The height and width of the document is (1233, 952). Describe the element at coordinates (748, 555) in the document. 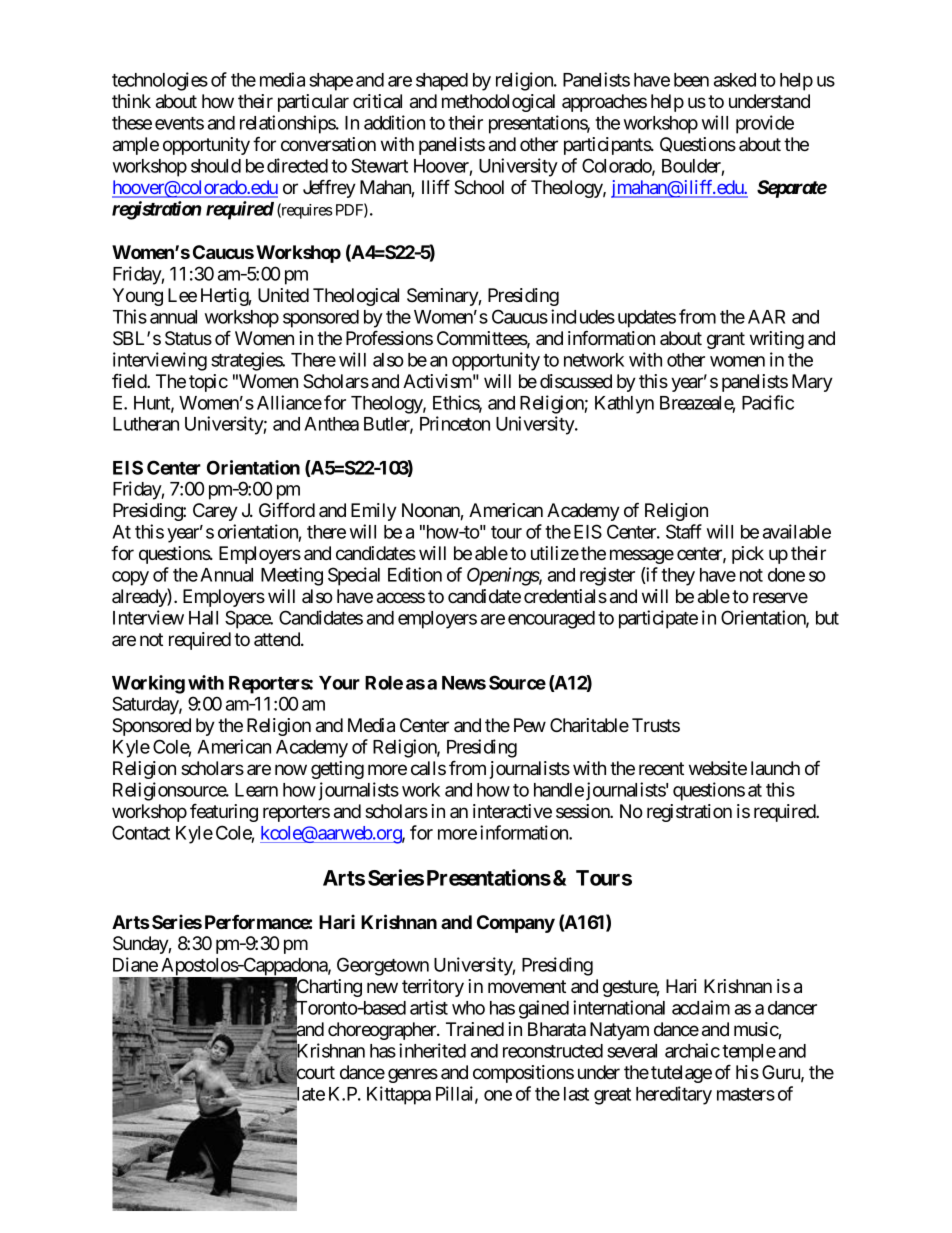

I see `pick` at that location.
